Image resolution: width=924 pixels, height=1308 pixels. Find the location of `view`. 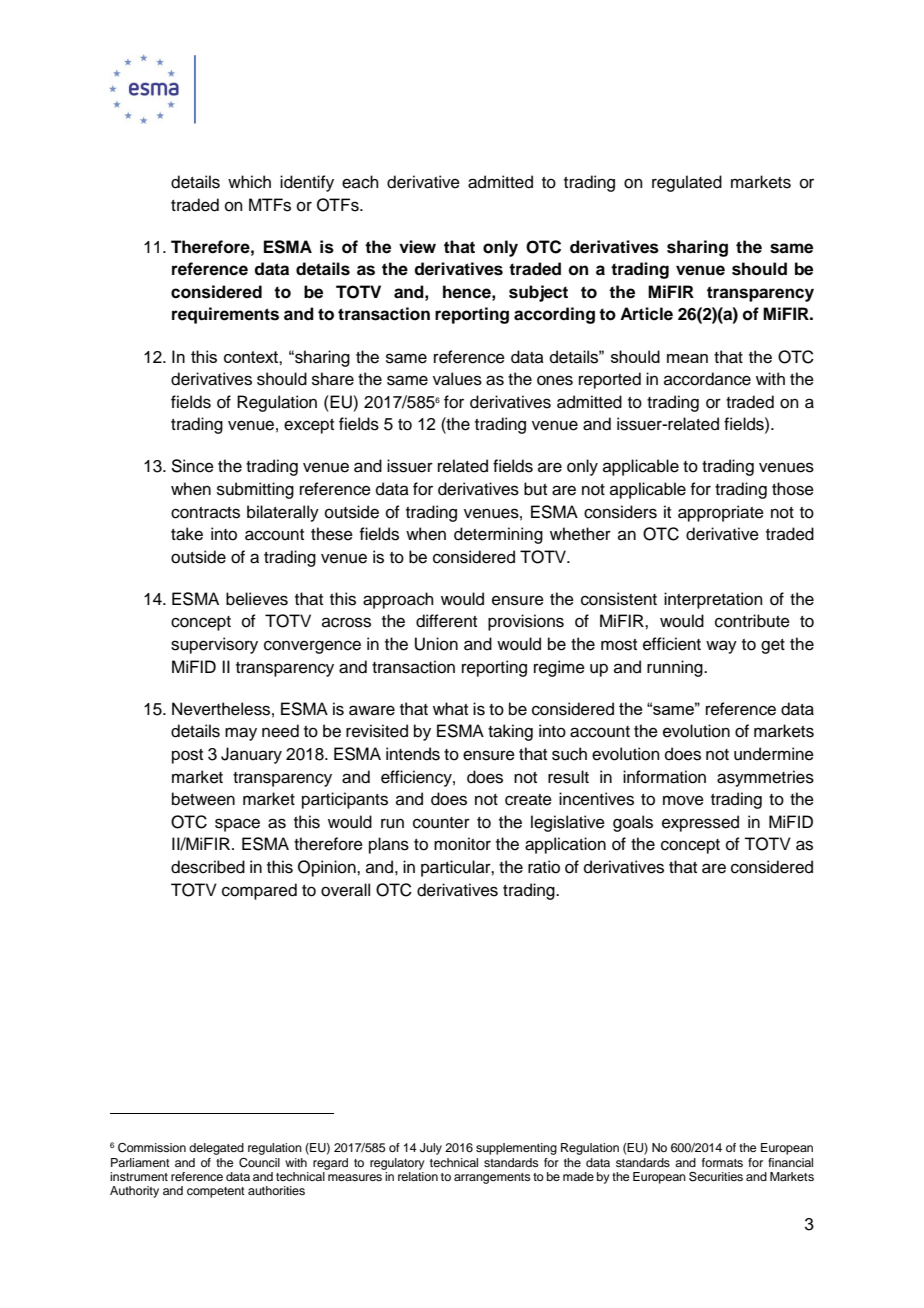

view is located at coordinates (417, 247).
